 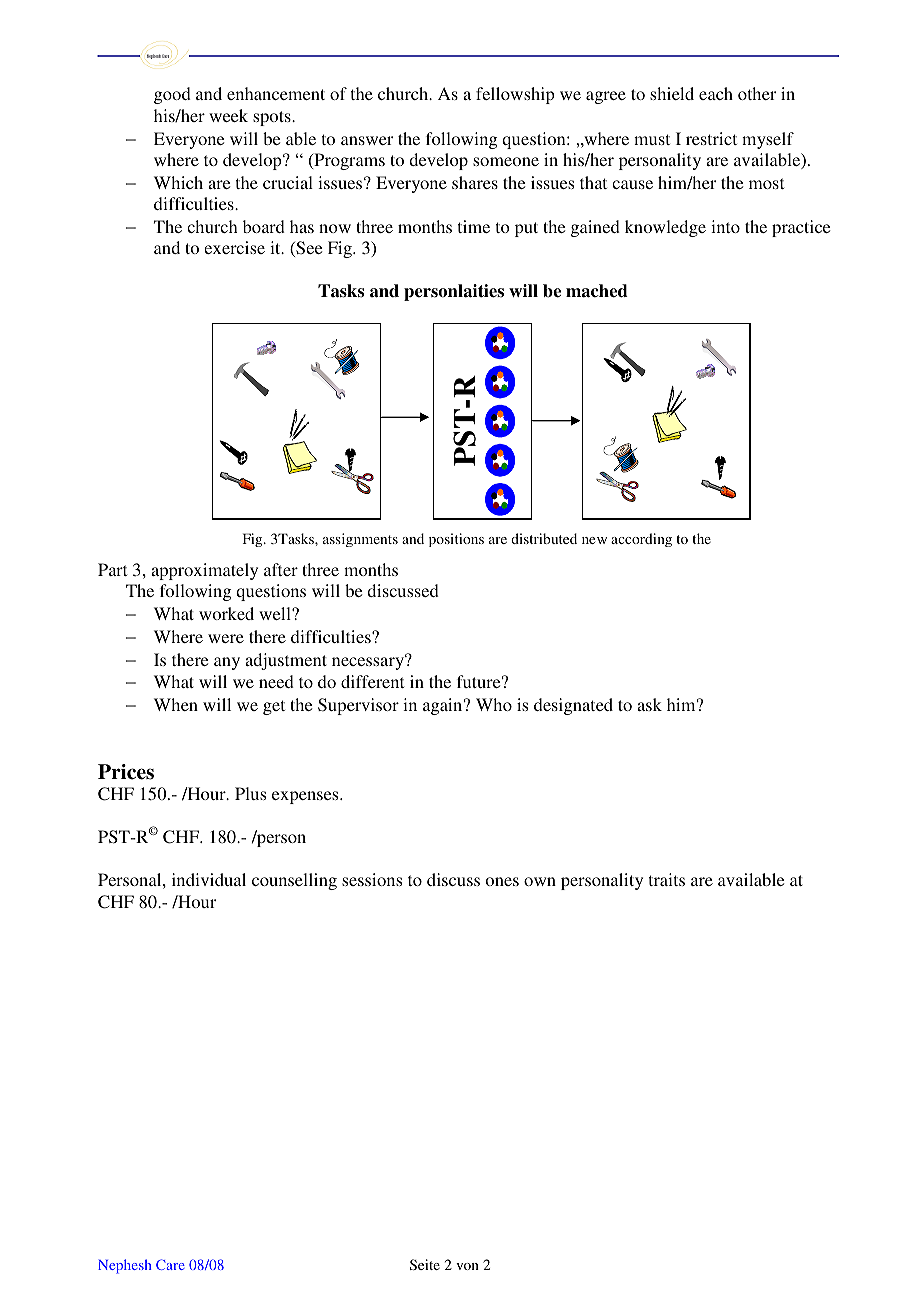 What do you see at coordinates (204, 571) in the screenshot?
I see `approximately` at bounding box center [204, 571].
